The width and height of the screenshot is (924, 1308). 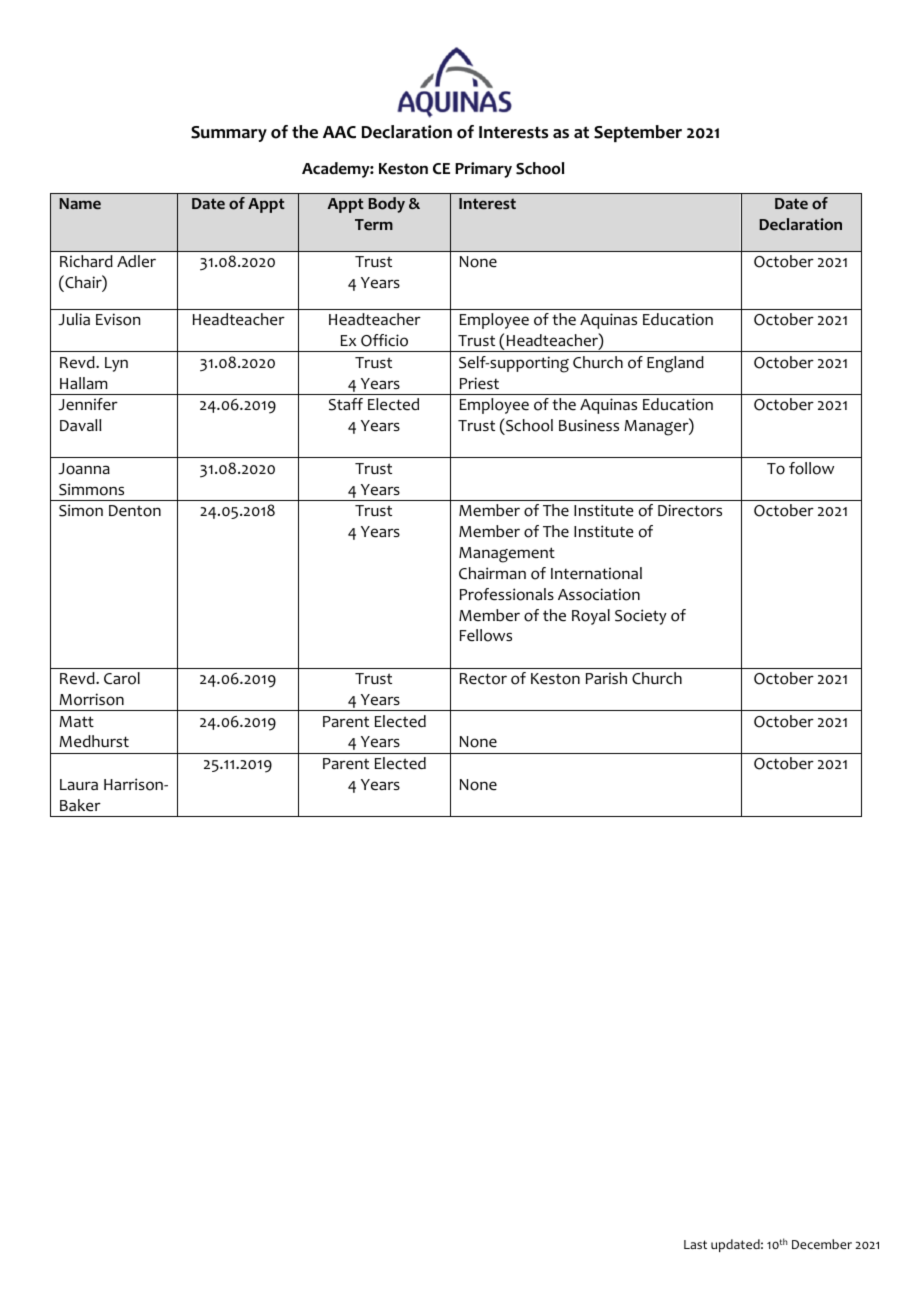 I want to click on September, so click(x=638, y=133).
